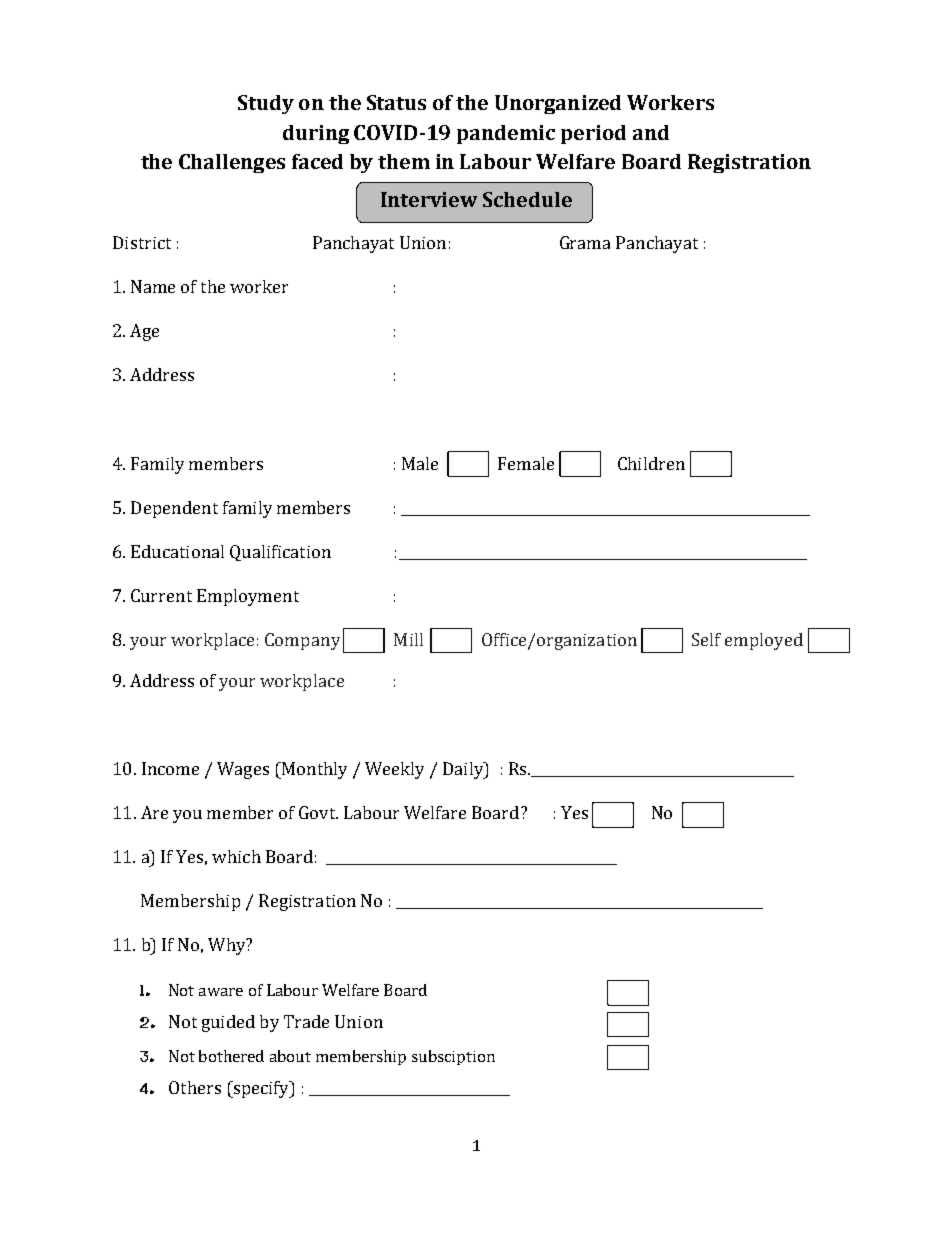 This screenshot has width=952, height=1233. Describe the element at coordinates (506, 134) in the screenshot. I see `pandemic` at that location.
